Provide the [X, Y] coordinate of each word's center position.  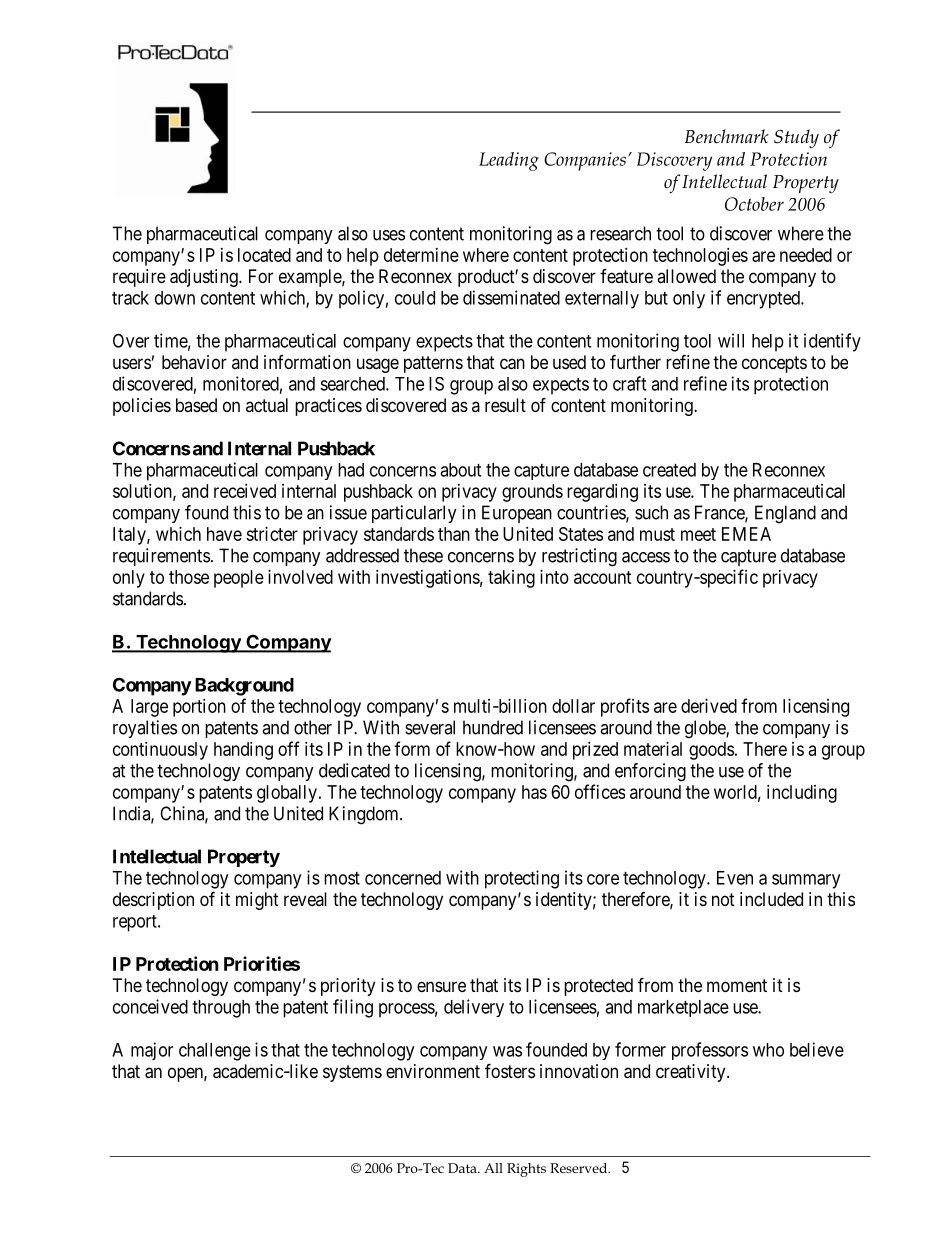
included [771, 899]
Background [244, 687]
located [264, 255]
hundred [493, 727]
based [196, 405]
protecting [522, 879]
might [257, 901]
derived [709, 706]
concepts [774, 364]
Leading [509, 161]
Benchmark [727, 136]
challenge [215, 1052]
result [505, 405]
